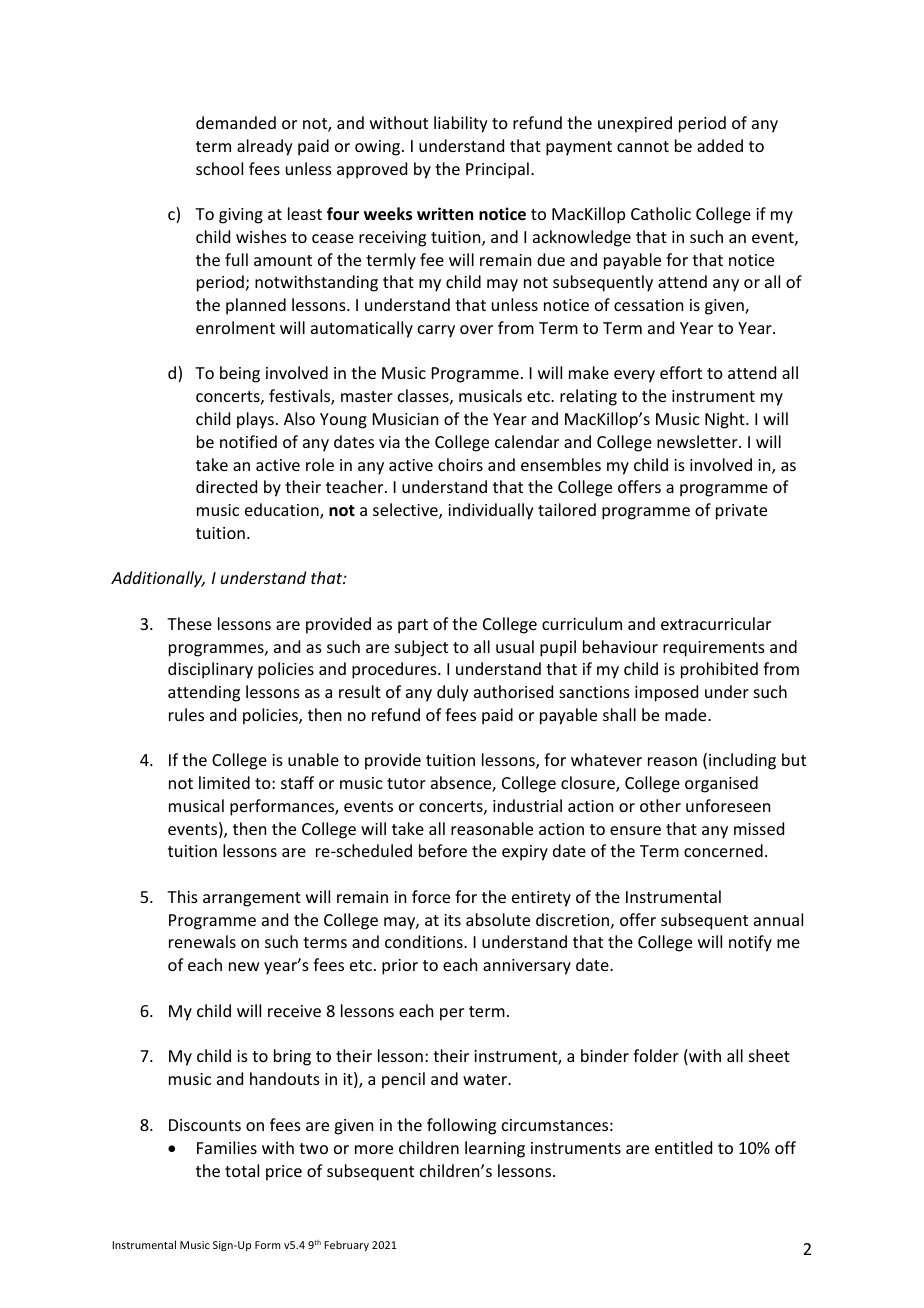 The height and width of the image is (1308, 924). What do you see at coordinates (719, 670) in the image?
I see `prohibited` at bounding box center [719, 670].
